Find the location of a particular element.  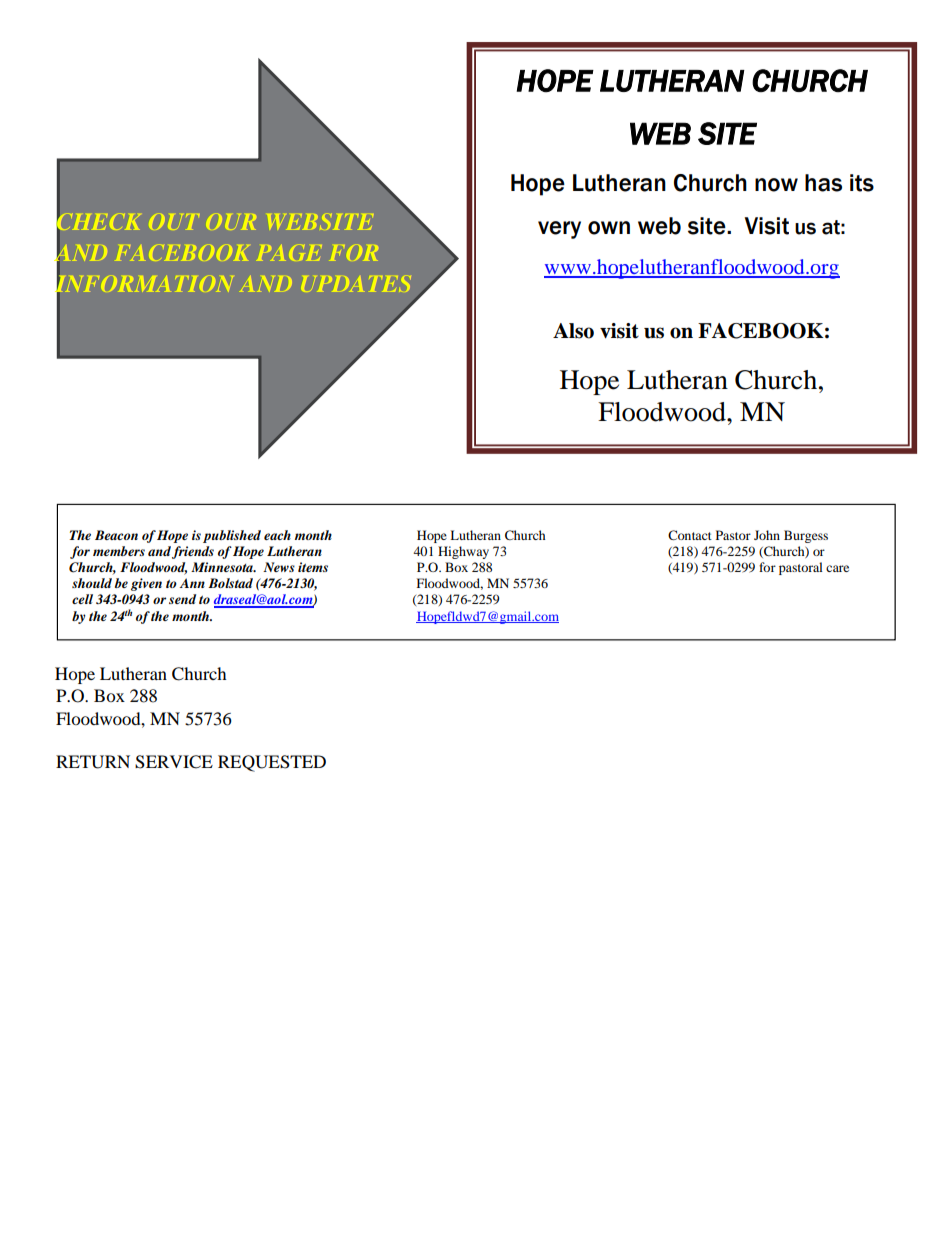

own is located at coordinates (609, 228).
